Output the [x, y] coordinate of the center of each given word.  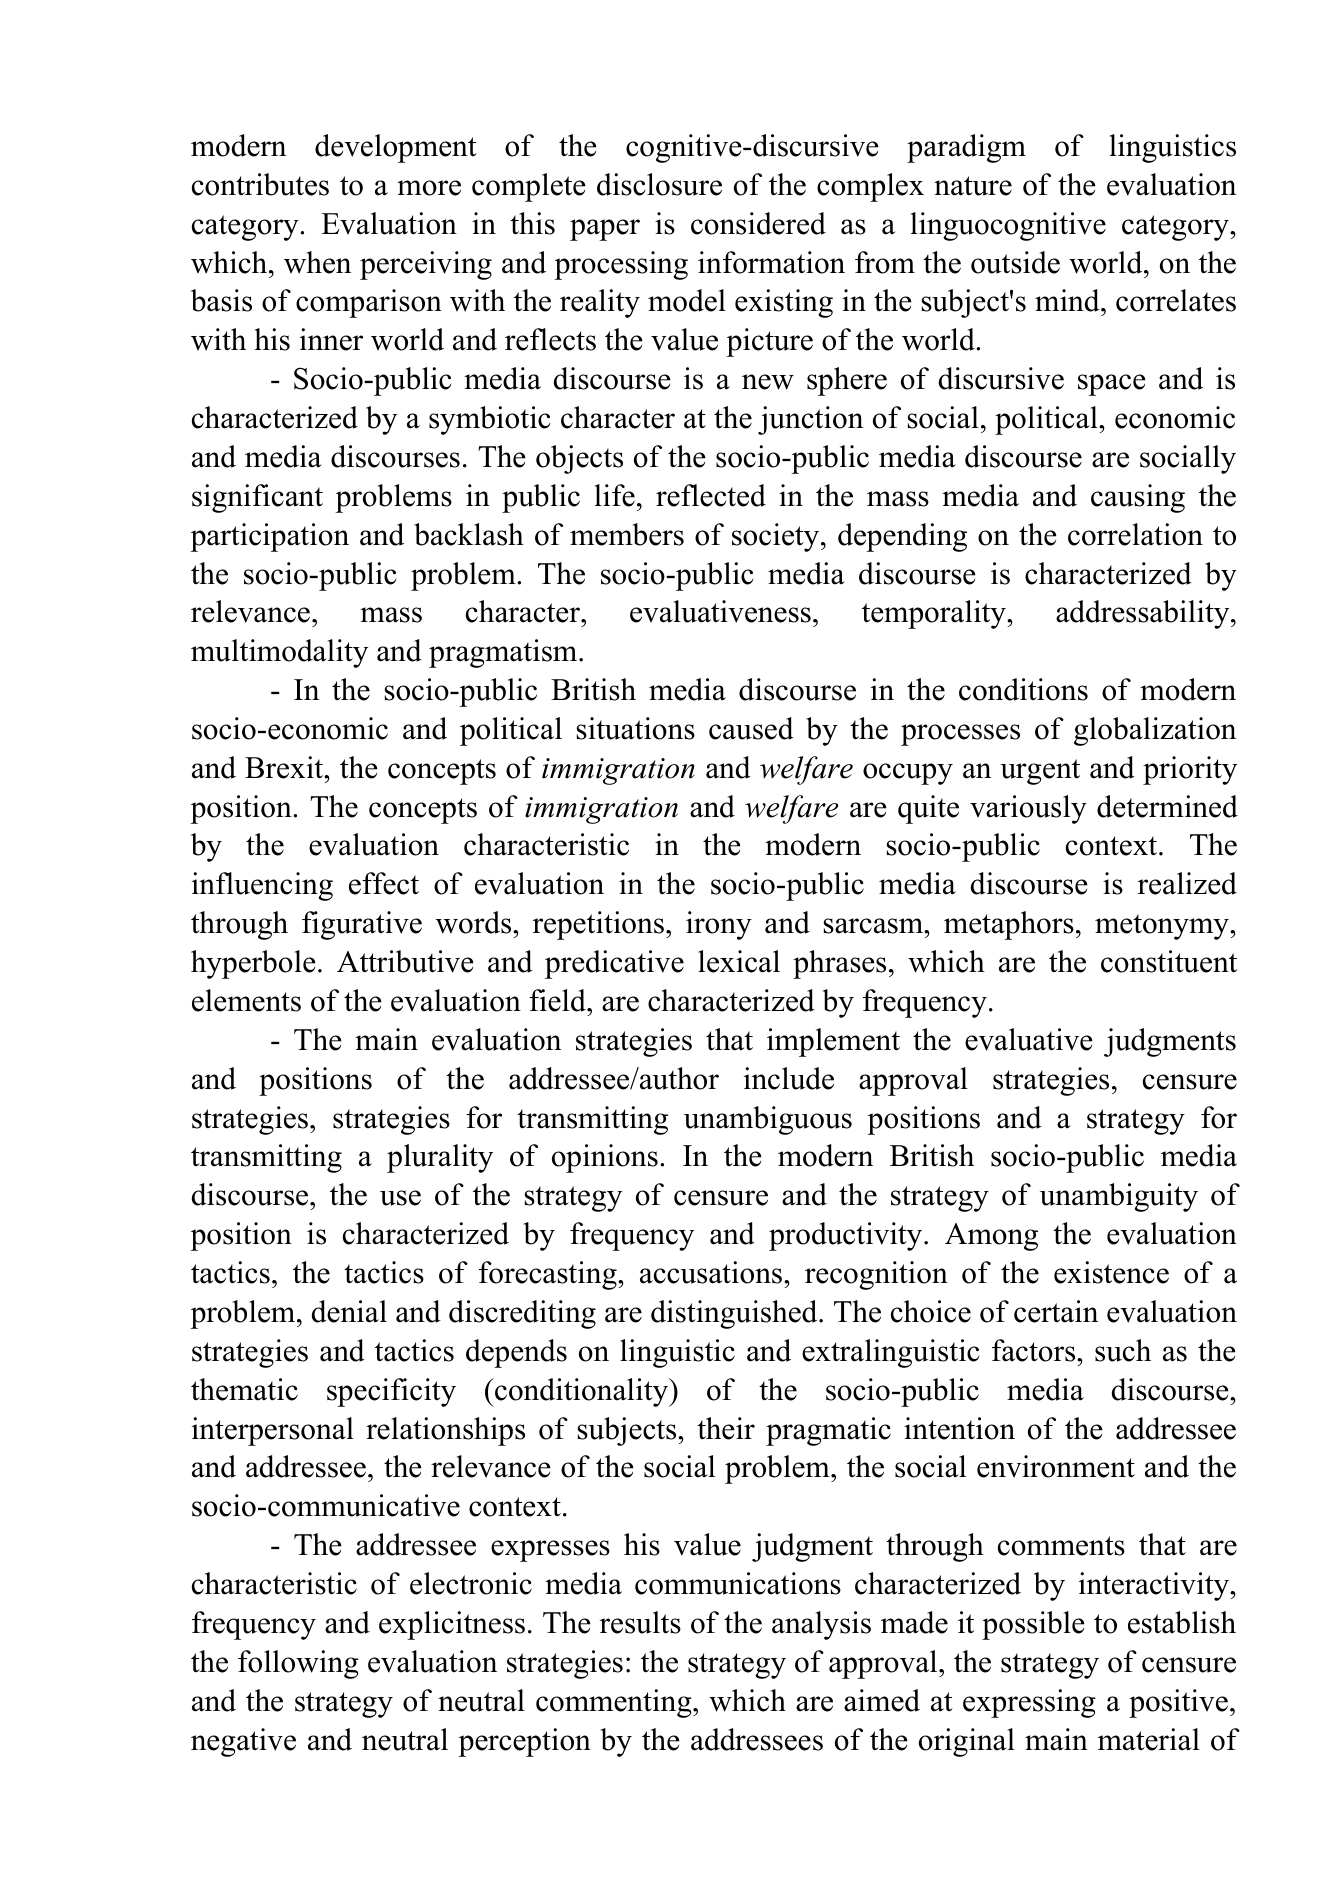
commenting [615, 1703]
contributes [260, 184]
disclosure [659, 184]
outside [1015, 262]
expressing [1029, 1703]
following [298, 1664]
